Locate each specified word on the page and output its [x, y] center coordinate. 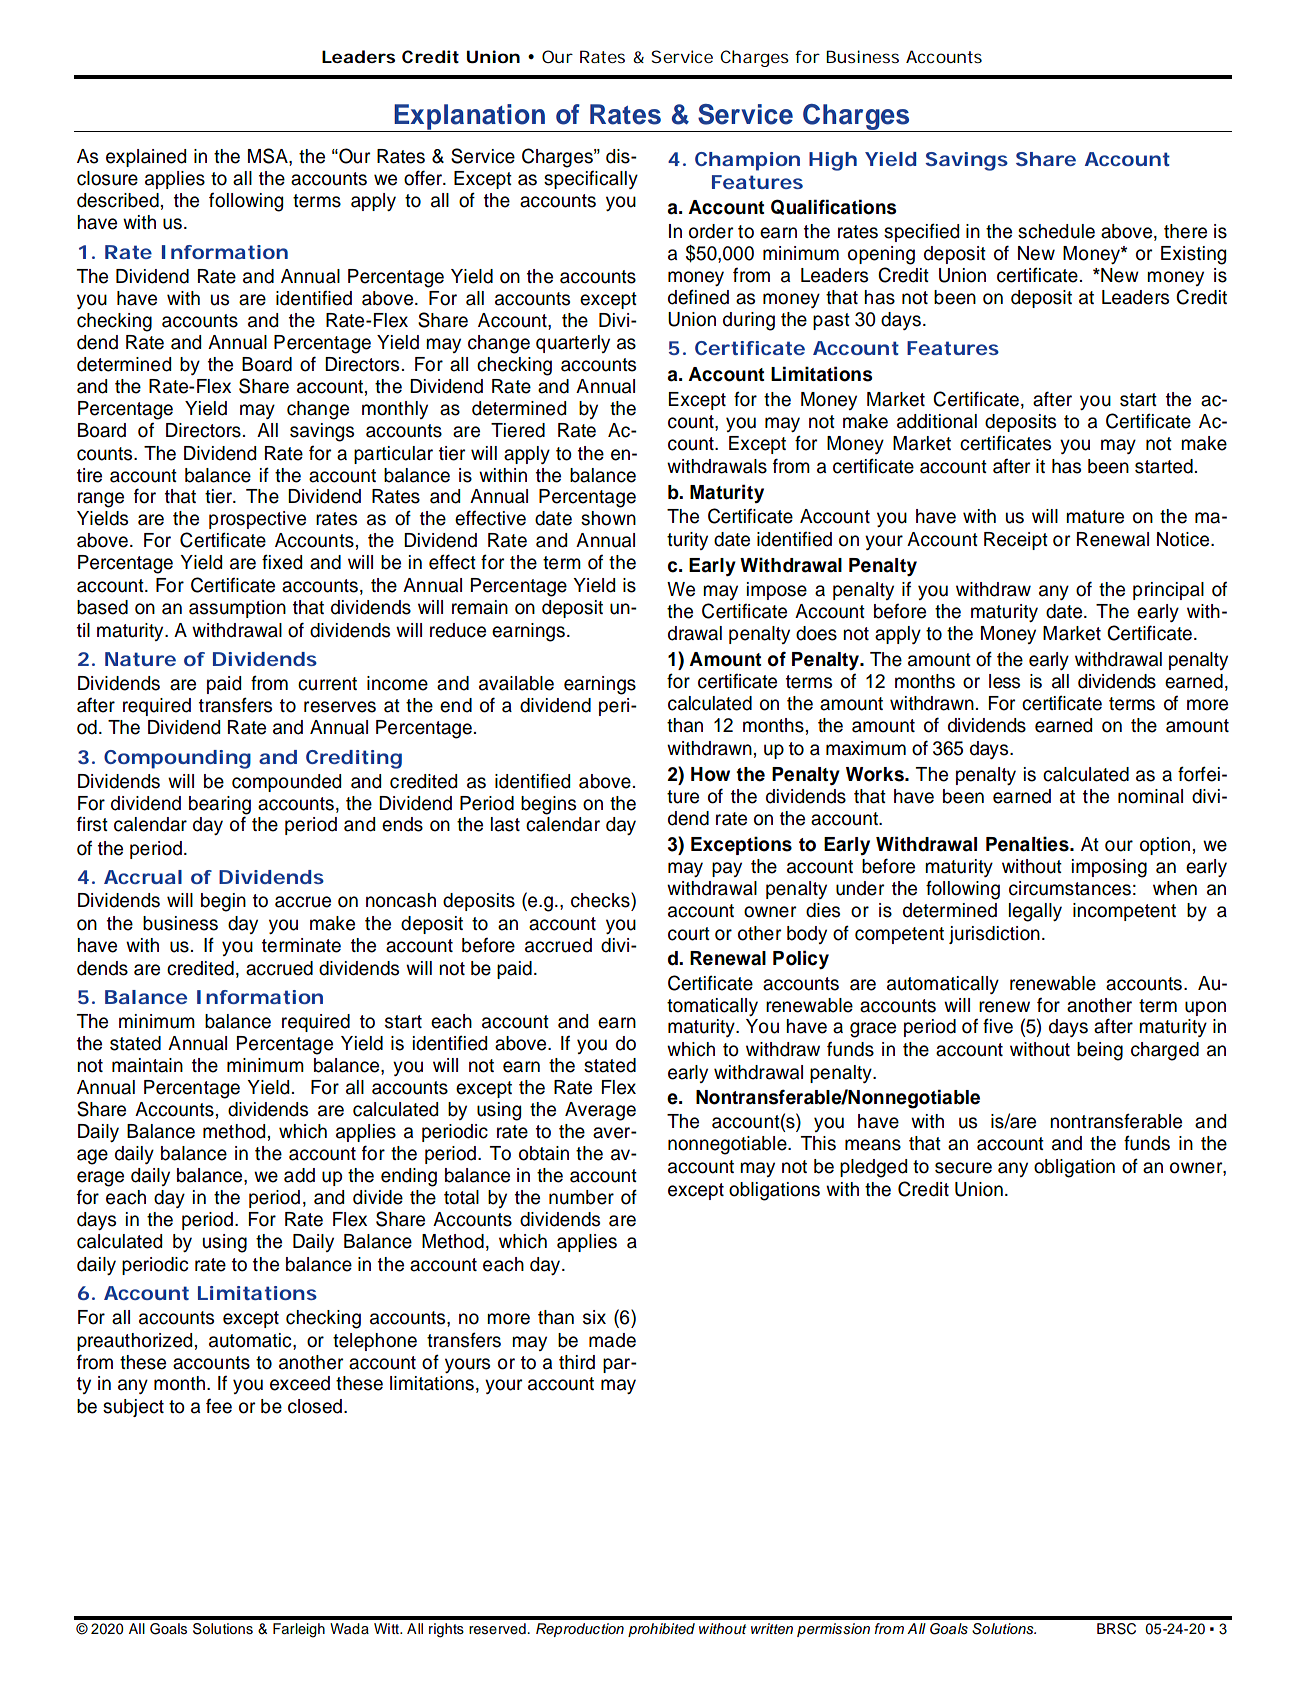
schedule [1056, 231]
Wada [349, 1628]
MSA [269, 157]
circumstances [1070, 888]
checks [601, 900]
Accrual [143, 877]
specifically [591, 180]
